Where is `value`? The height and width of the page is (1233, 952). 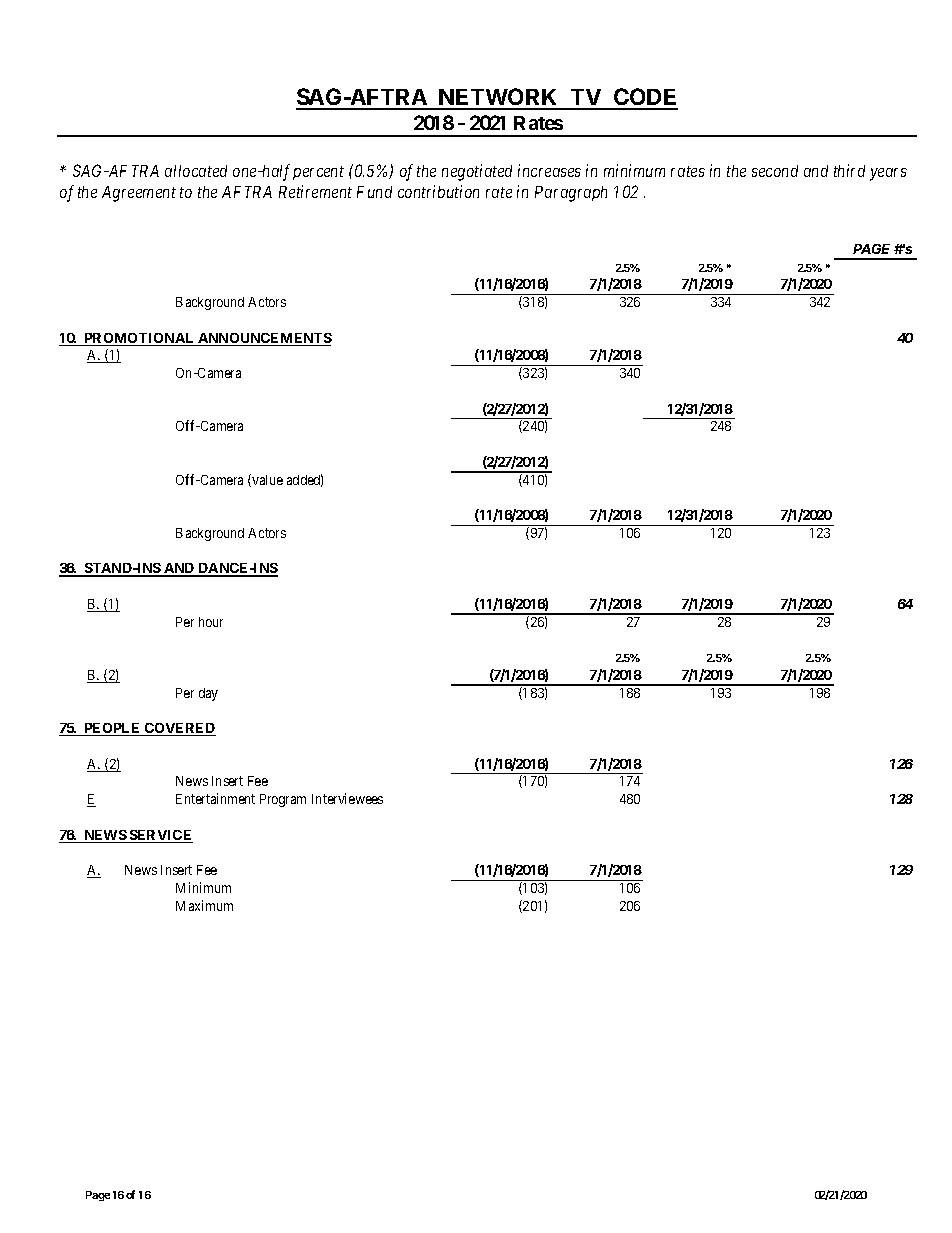
value is located at coordinates (266, 480).
